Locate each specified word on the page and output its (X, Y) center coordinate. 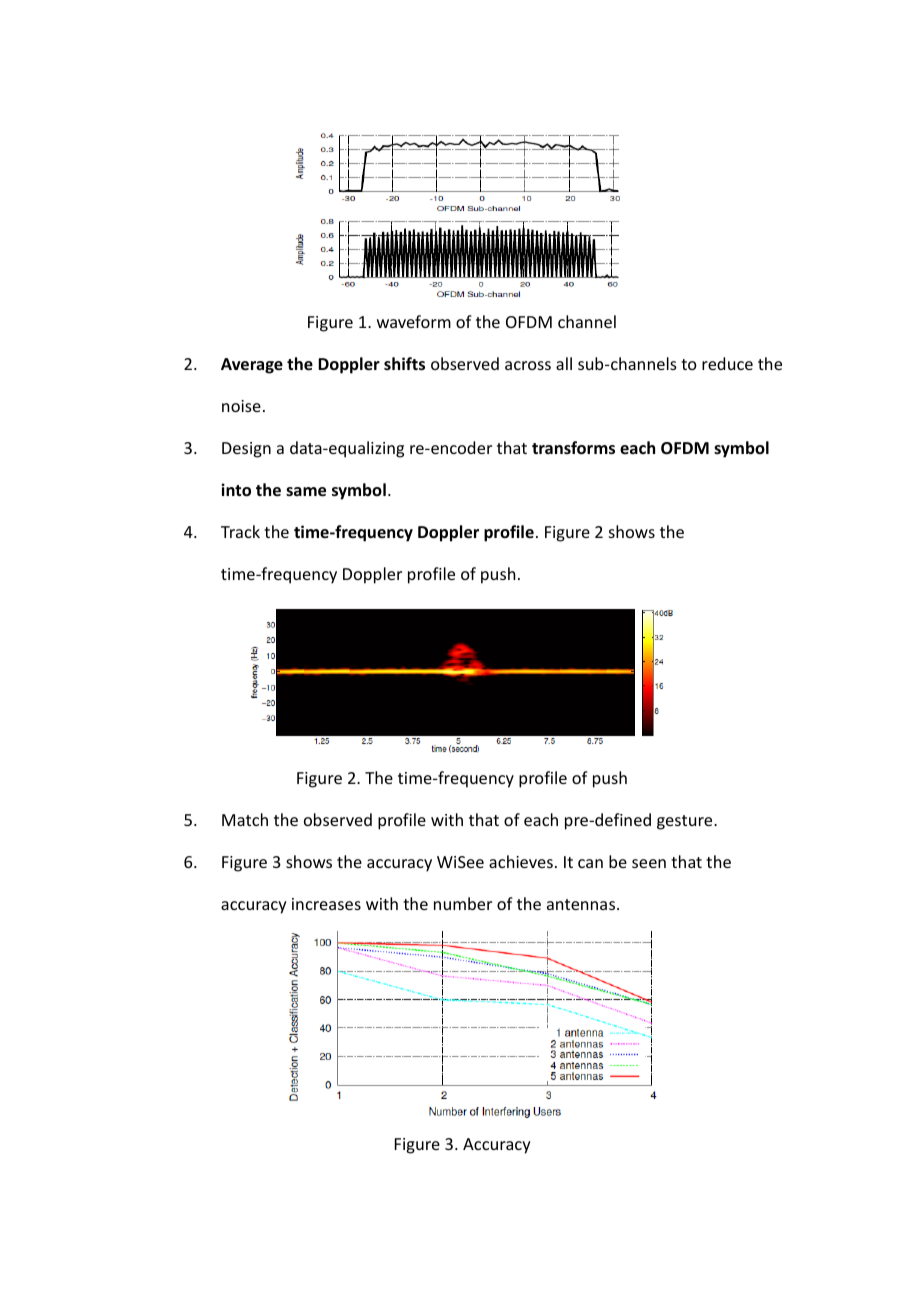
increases (326, 904)
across (528, 365)
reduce (727, 363)
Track (240, 531)
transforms (573, 448)
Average (252, 366)
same (306, 492)
